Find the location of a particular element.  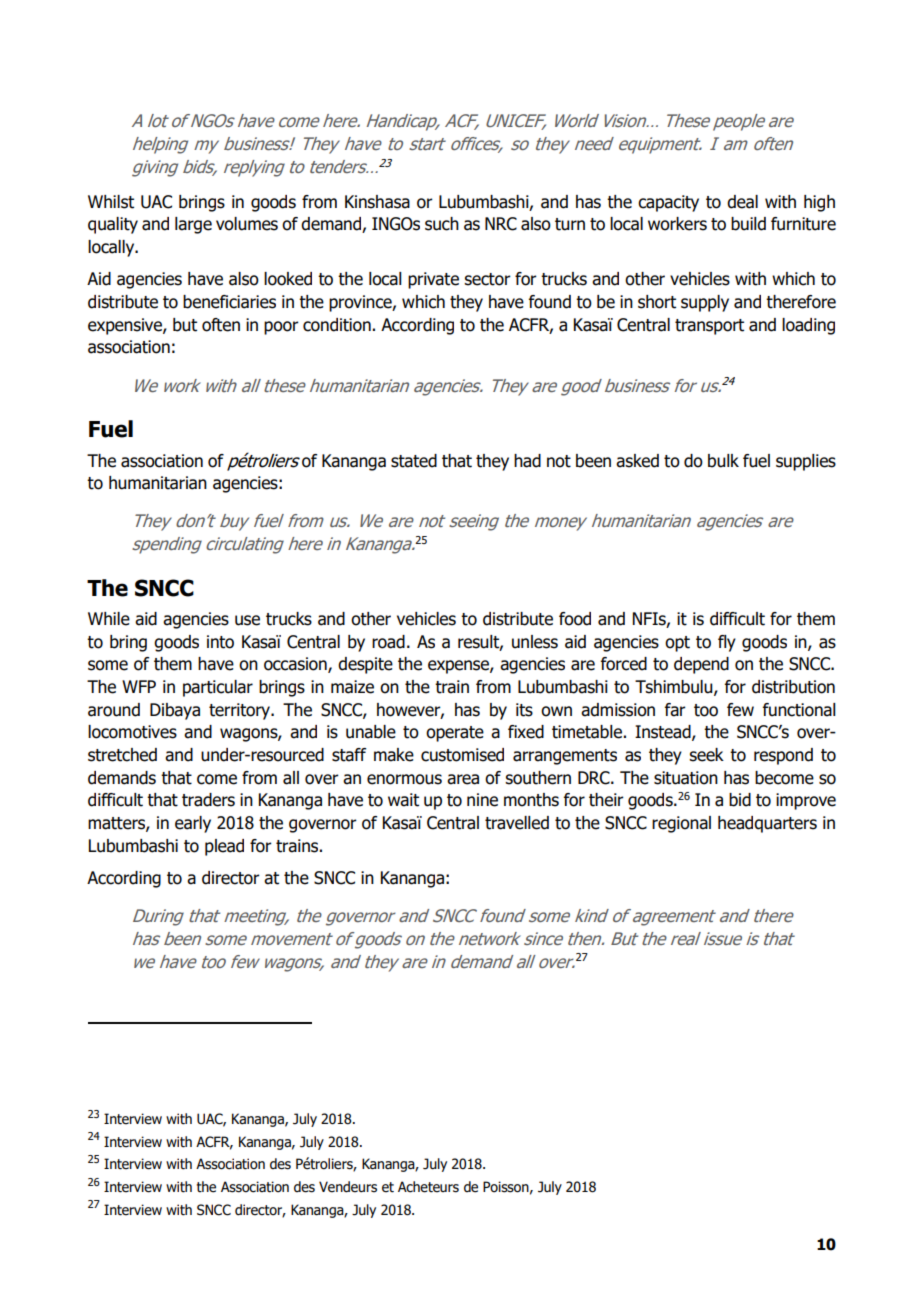

bulk is located at coordinates (723, 461).
